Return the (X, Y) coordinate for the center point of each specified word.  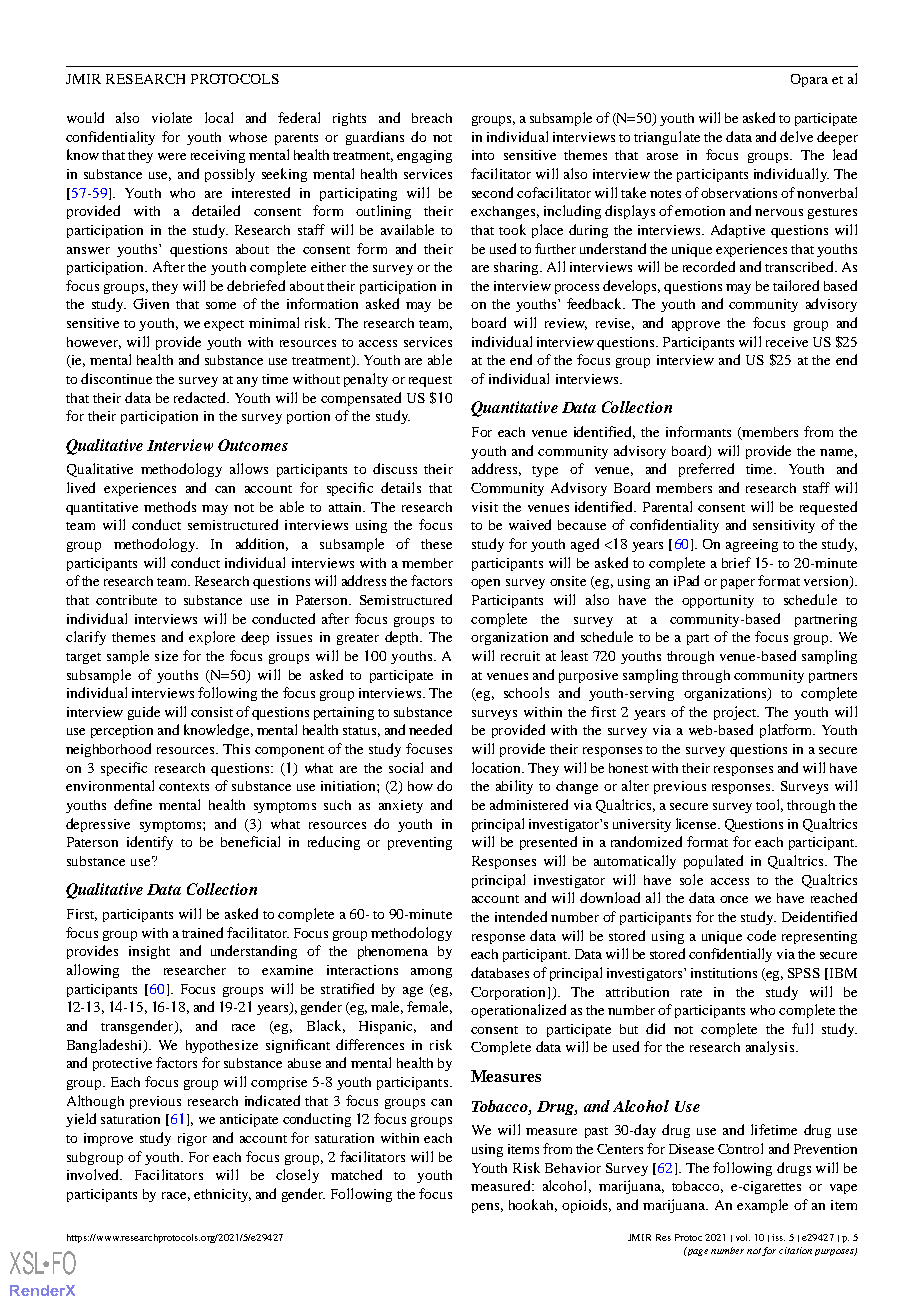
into (483, 155)
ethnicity (222, 1195)
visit (485, 507)
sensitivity (784, 526)
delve (796, 136)
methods (170, 506)
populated (713, 862)
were (172, 156)
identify (150, 843)
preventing (420, 843)
